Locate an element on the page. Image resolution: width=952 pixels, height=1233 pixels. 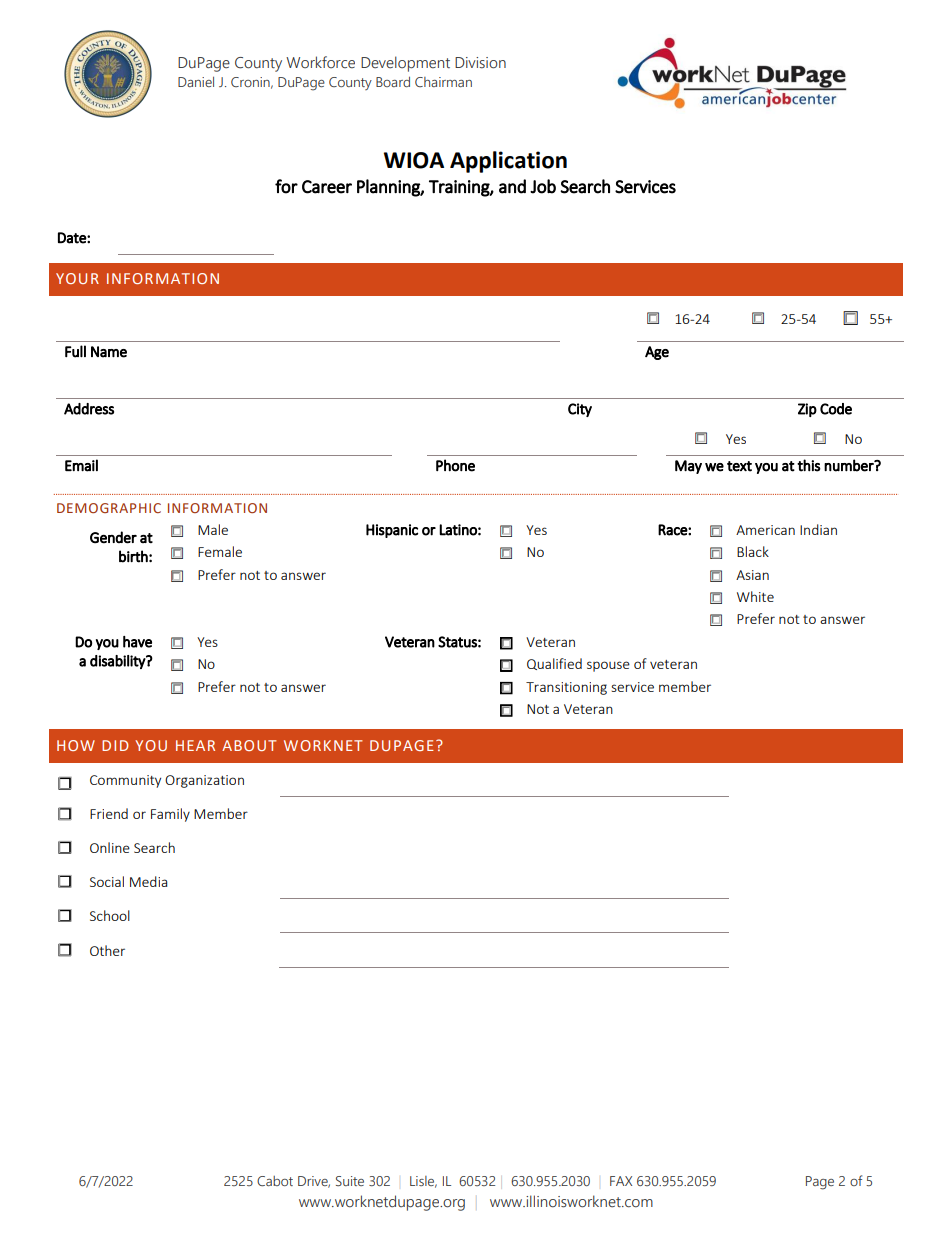
Chairman is located at coordinates (443, 82).
